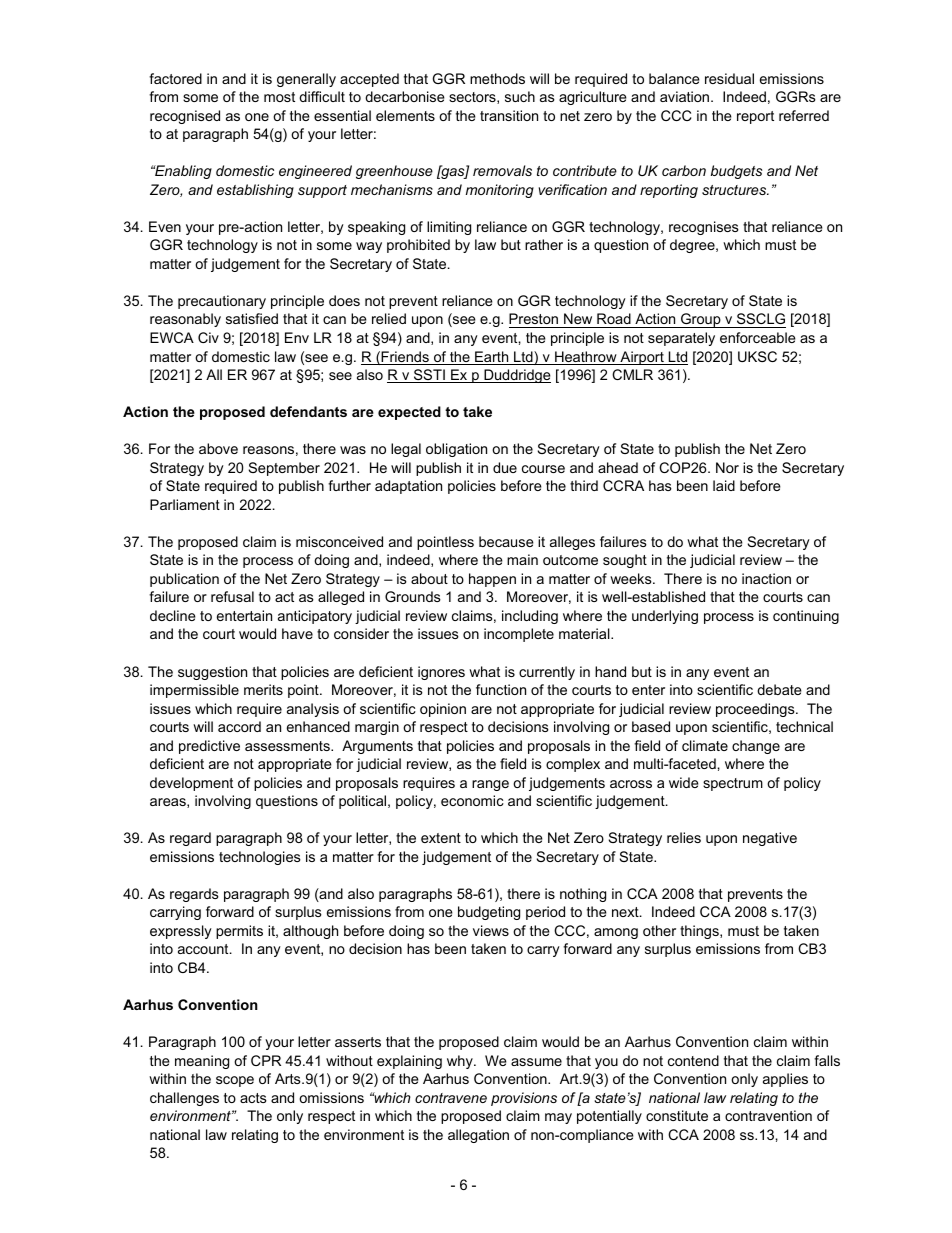 The height and width of the image is (1233, 952). What do you see at coordinates (253, 1098) in the image?
I see `acts` at bounding box center [253, 1098].
